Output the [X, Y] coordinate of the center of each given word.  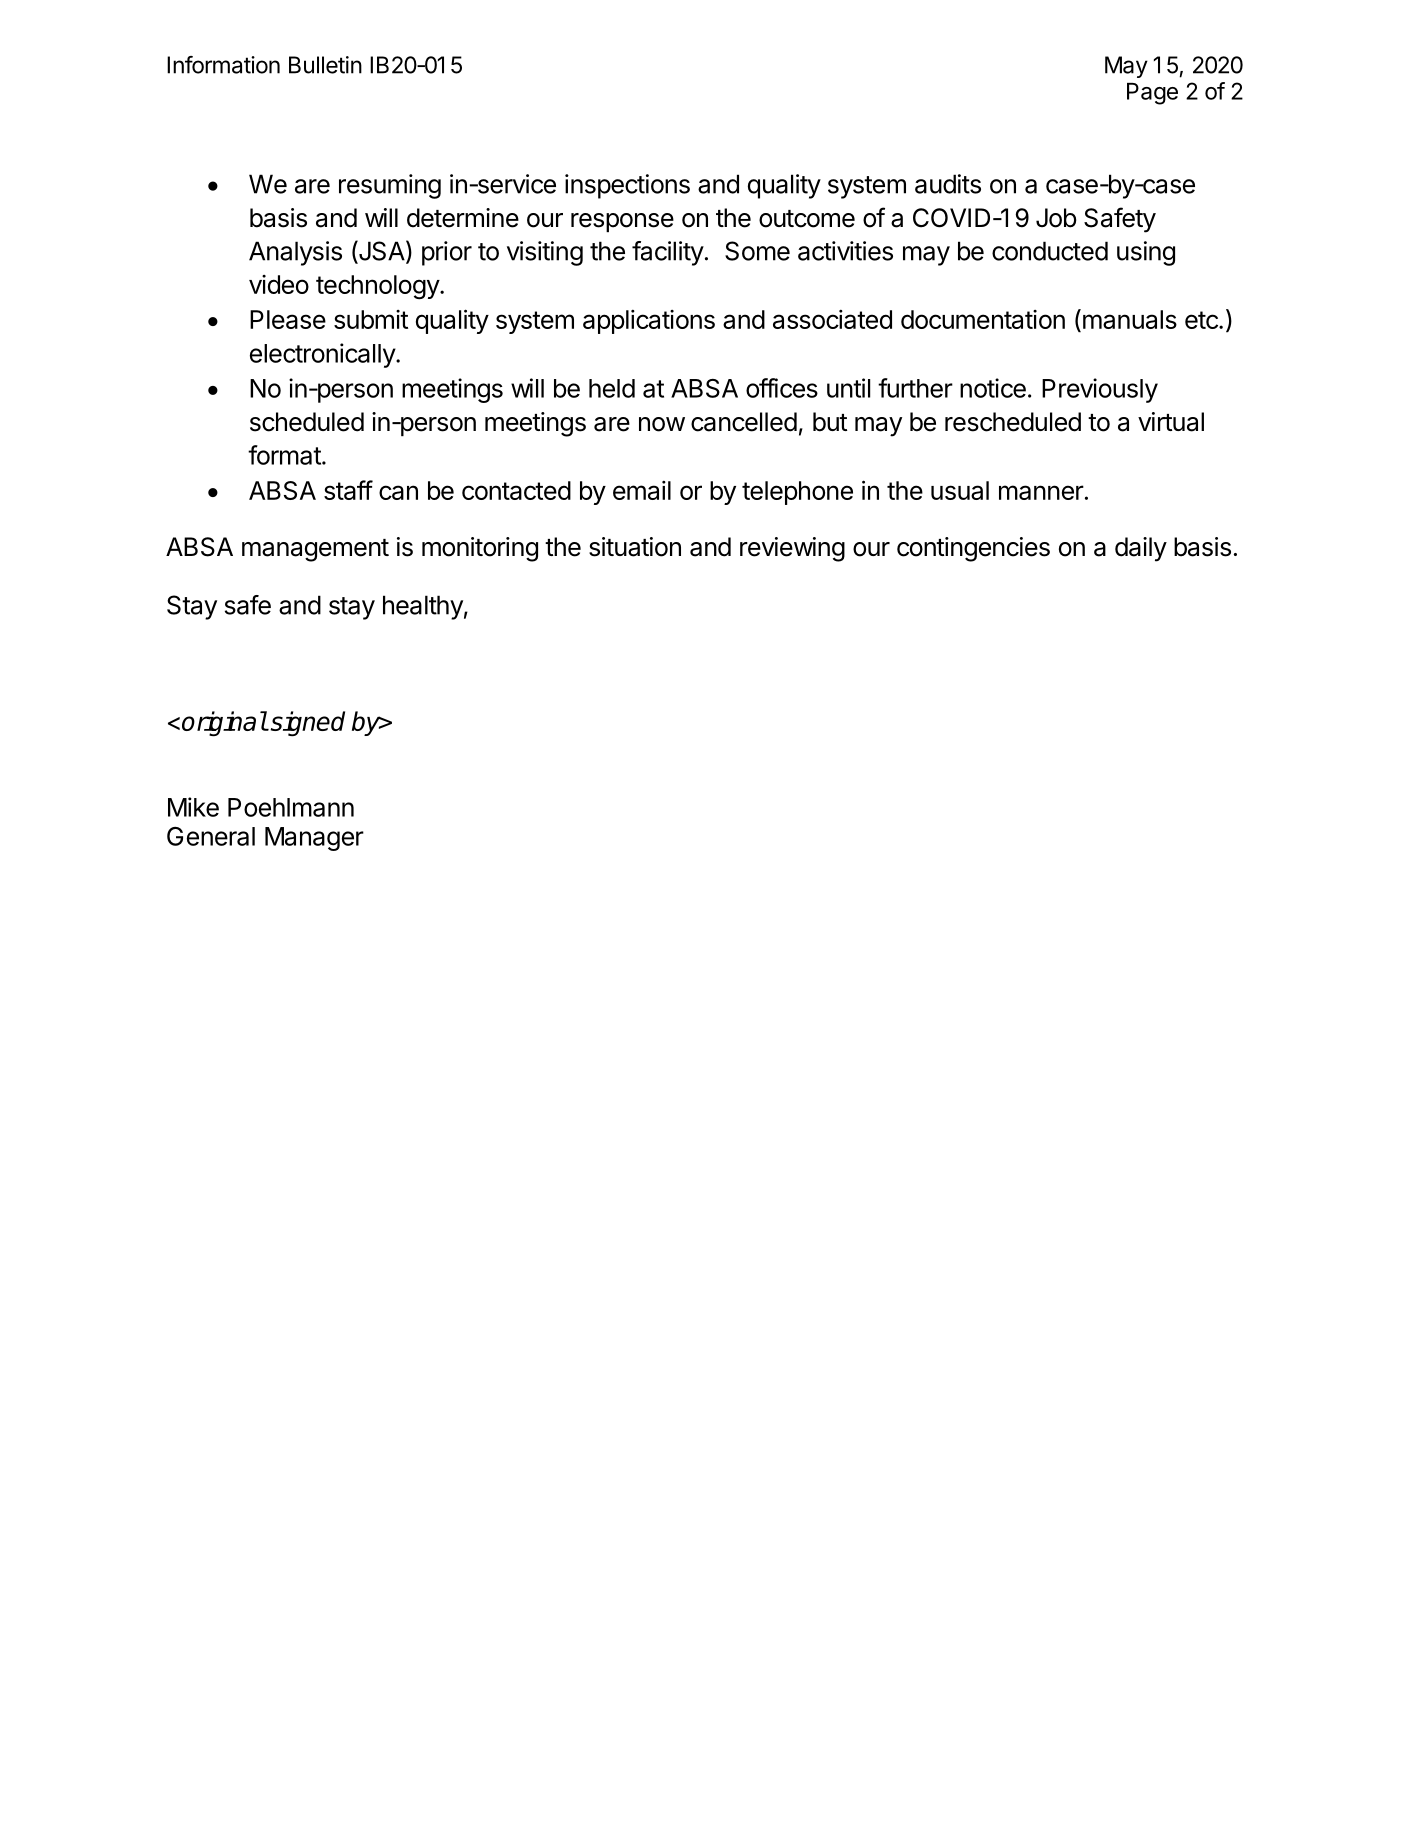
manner [1041, 492]
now [662, 424]
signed [306, 723]
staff [348, 490]
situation [635, 547]
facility [668, 253]
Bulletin [325, 65]
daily [1141, 549]
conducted [1050, 251]
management [315, 550]
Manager [314, 839]
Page [1152, 94]
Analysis [295, 253]
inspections [627, 186]
